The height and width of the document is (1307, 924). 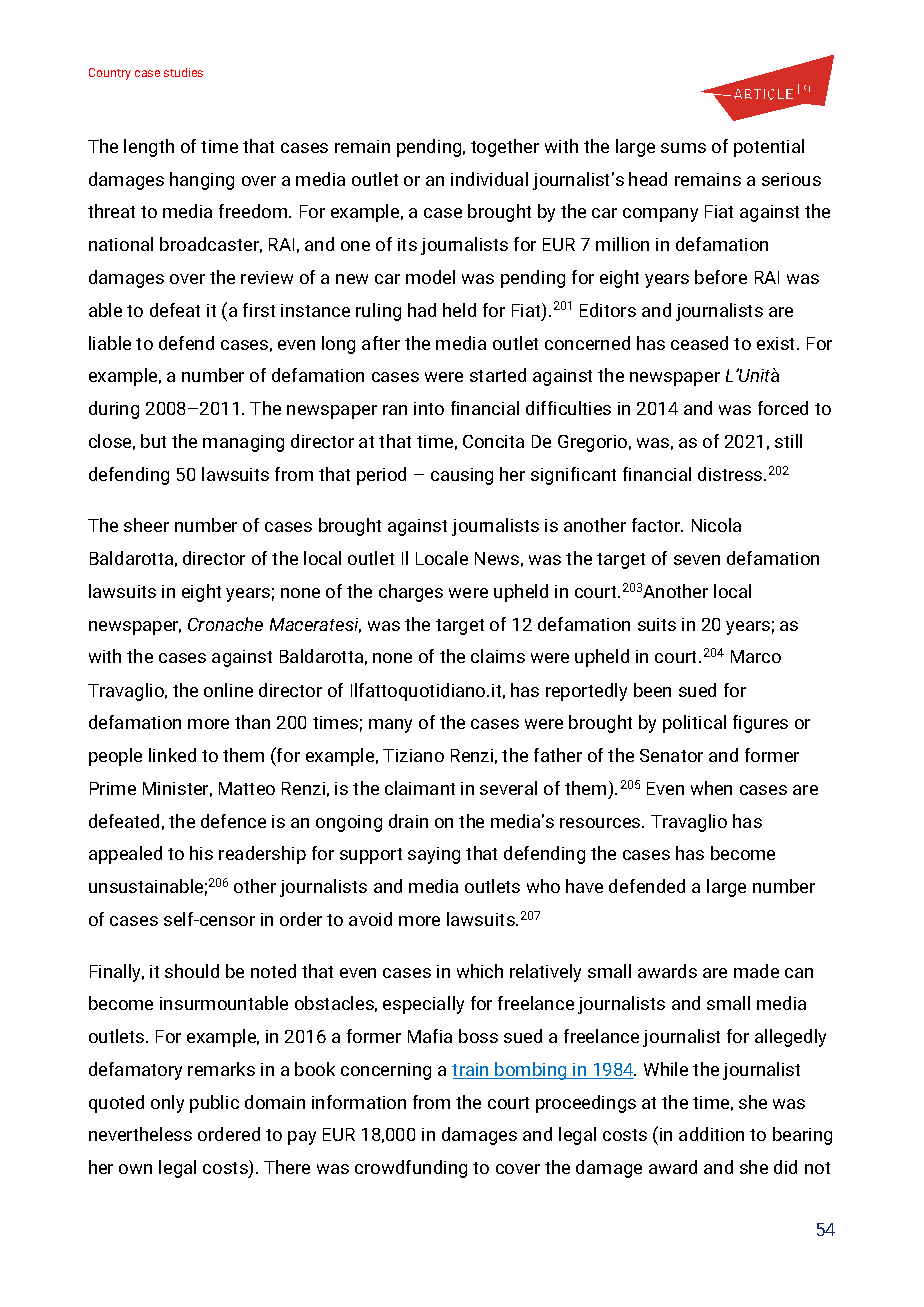 What do you see at coordinates (411, 593) in the document?
I see `charges` at bounding box center [411, 593].
